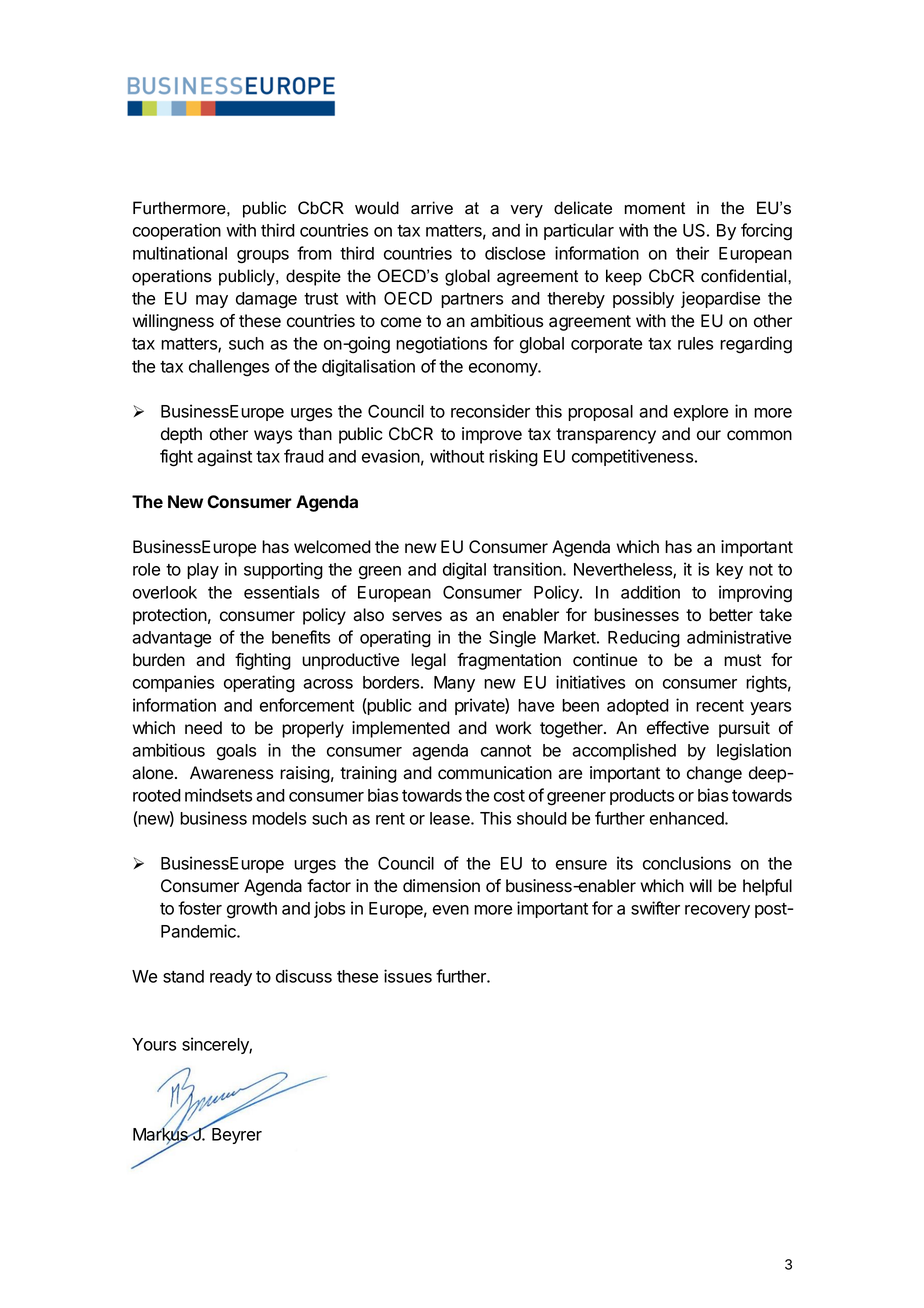 The width and height of the screenshot is (924, 1308). I want to click on arrive, so click(432, 208).
